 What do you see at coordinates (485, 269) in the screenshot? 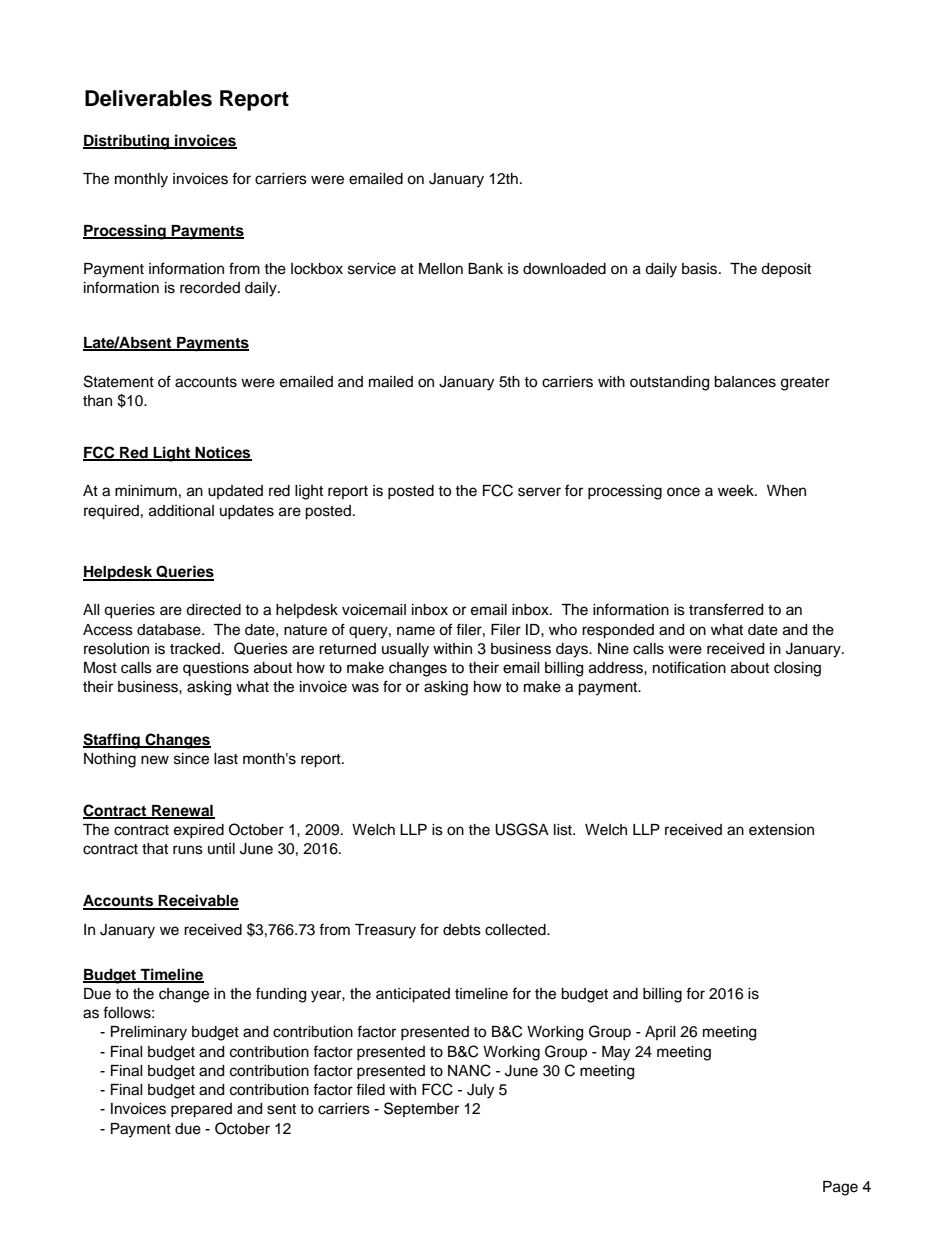
I see `Bank` at bounding box center [485, 269].
